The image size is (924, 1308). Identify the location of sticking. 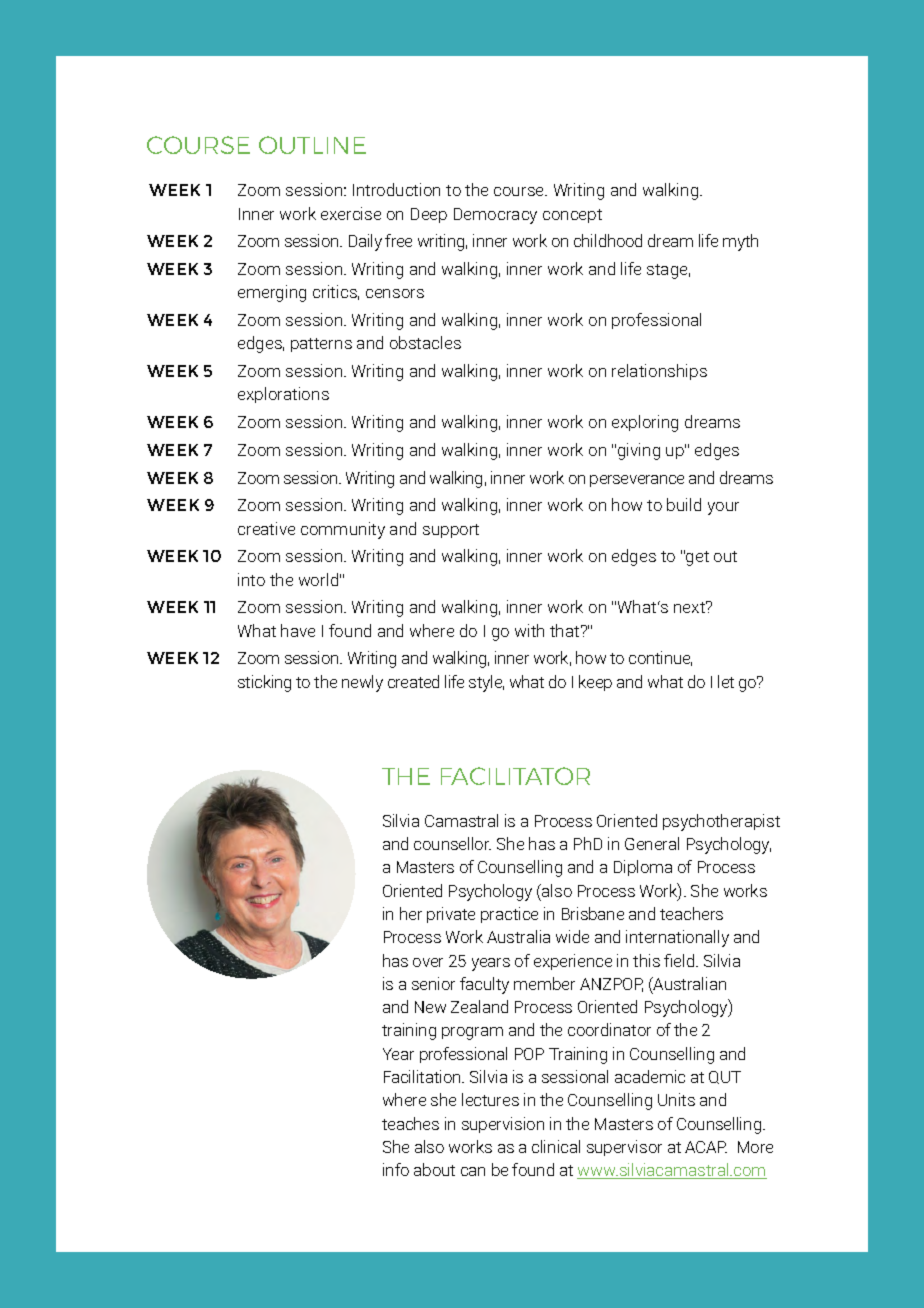
(264, 683).
